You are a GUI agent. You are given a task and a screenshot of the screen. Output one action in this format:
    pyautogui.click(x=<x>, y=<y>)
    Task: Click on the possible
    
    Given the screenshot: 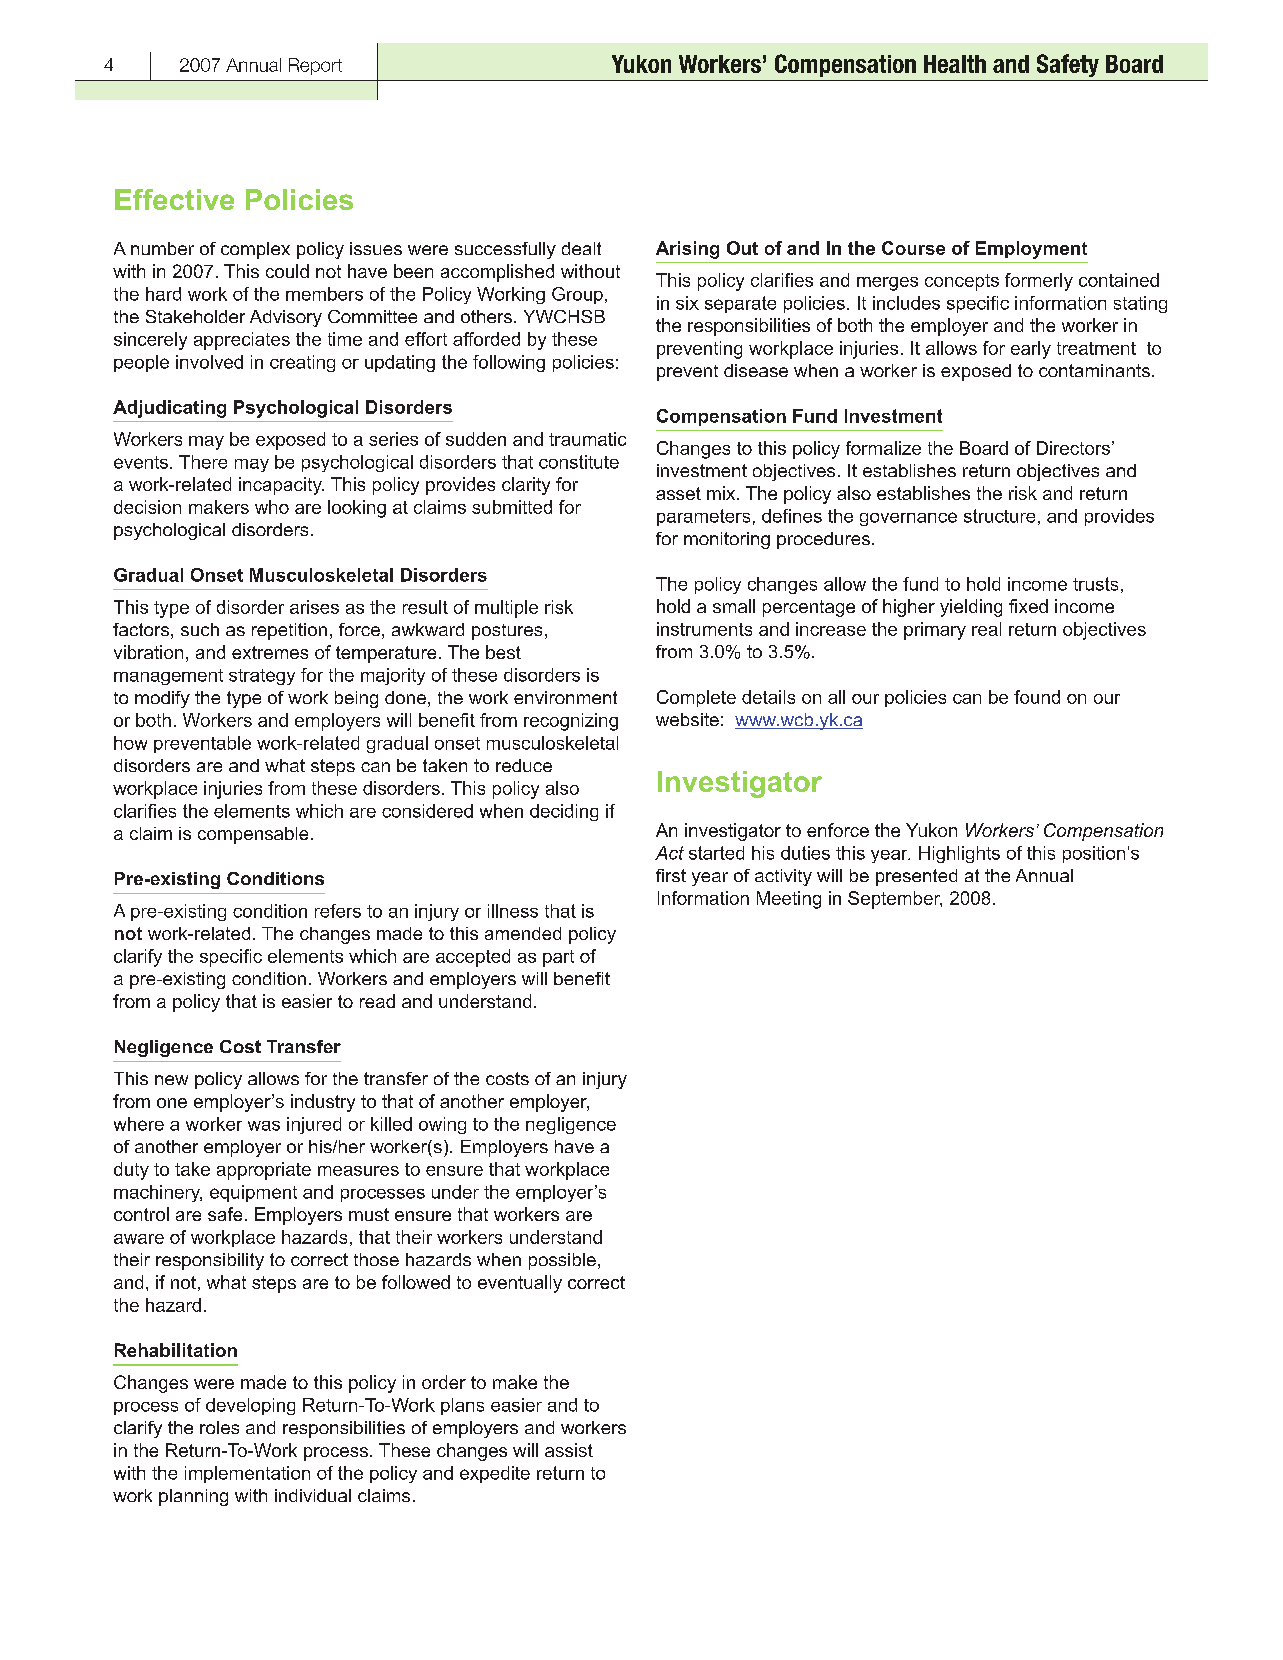 What is the action you would take?
    pyautogui.click(x=562, y=1261)
